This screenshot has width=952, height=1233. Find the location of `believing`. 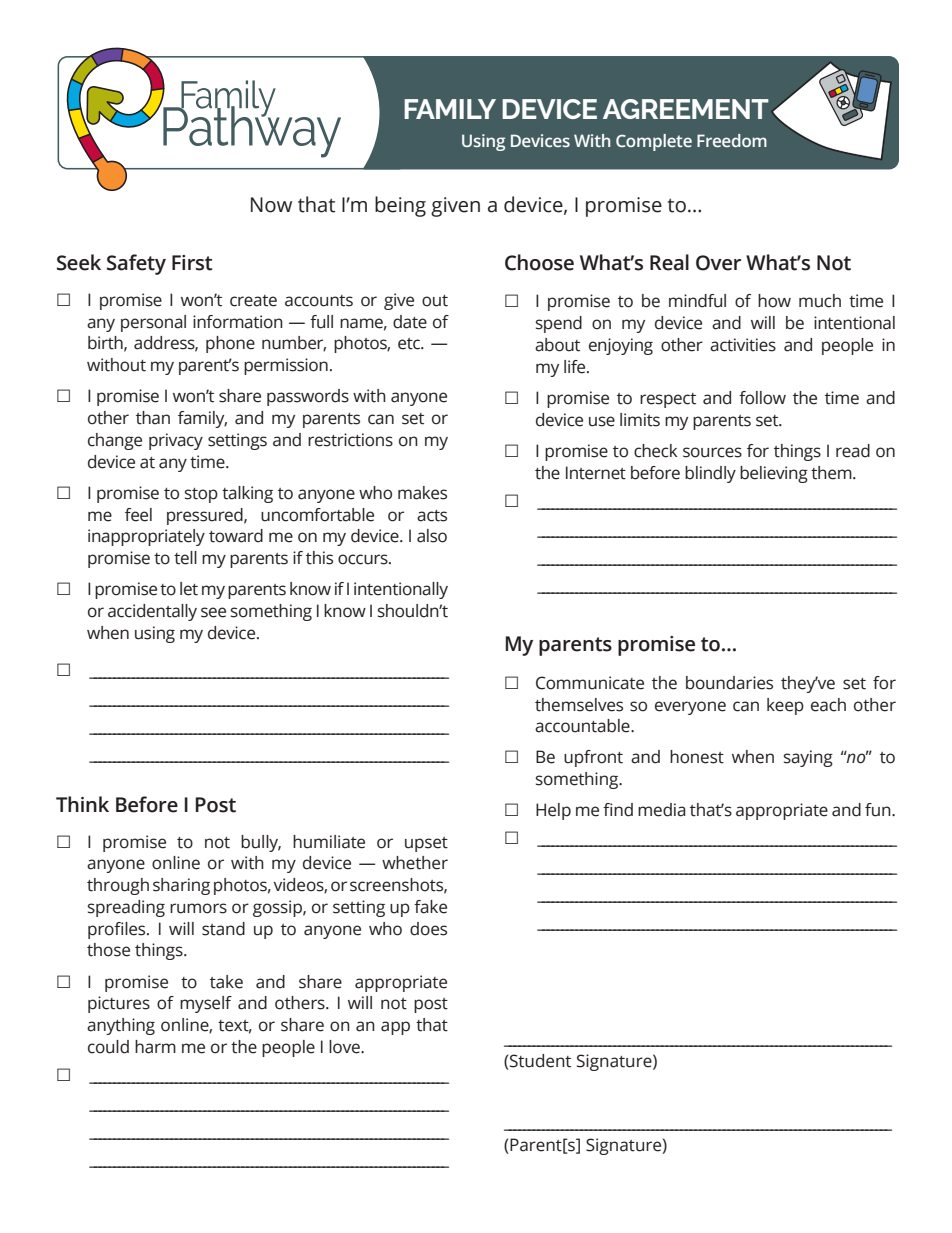

believing is located at coordinates (774, 474).
